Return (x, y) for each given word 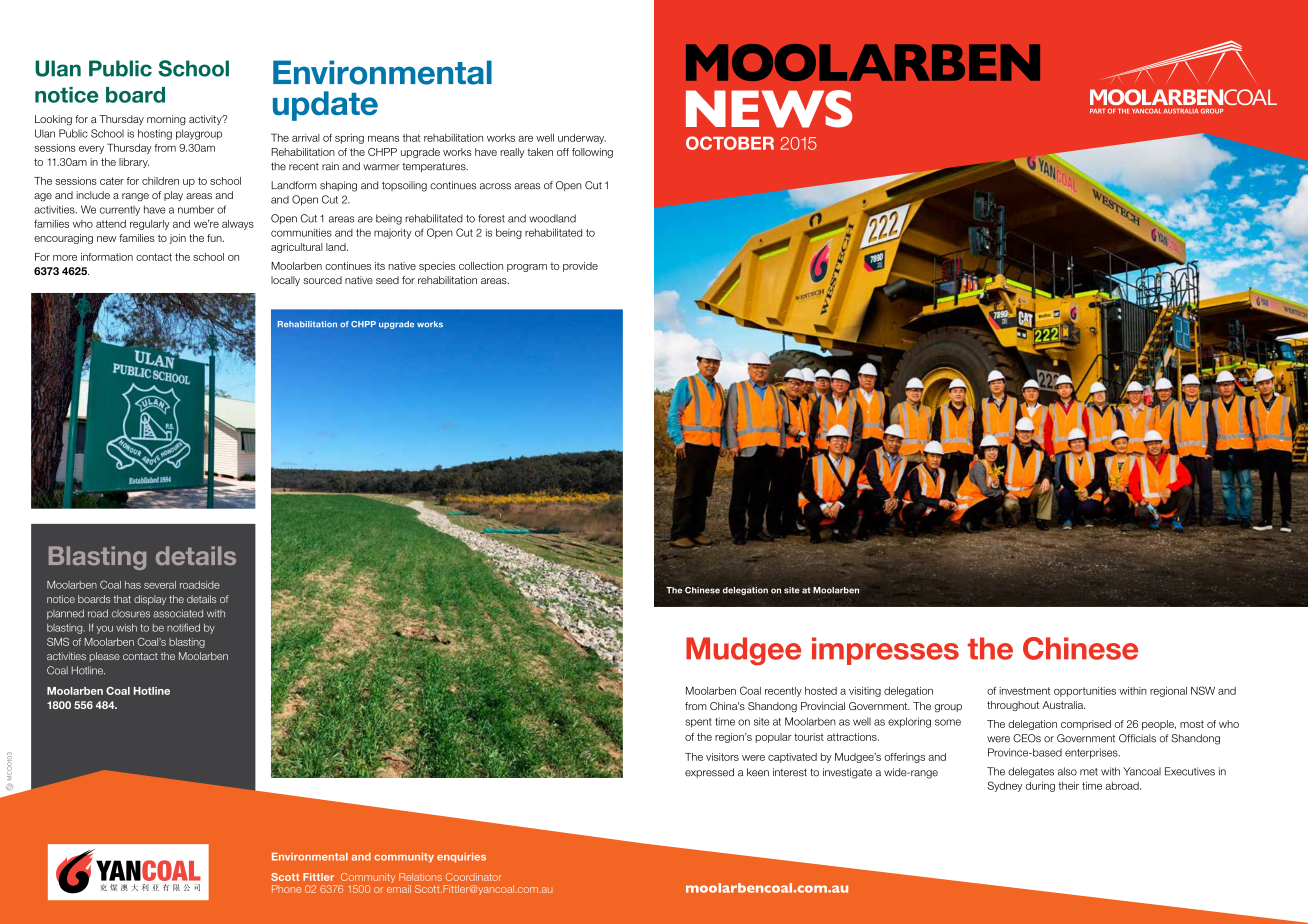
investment (1024, 691)
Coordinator (474, 877)
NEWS (769, 109)
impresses (885, 651)
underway (582, 139)
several (160, 585)
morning (166, 120)
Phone (286, 889)
